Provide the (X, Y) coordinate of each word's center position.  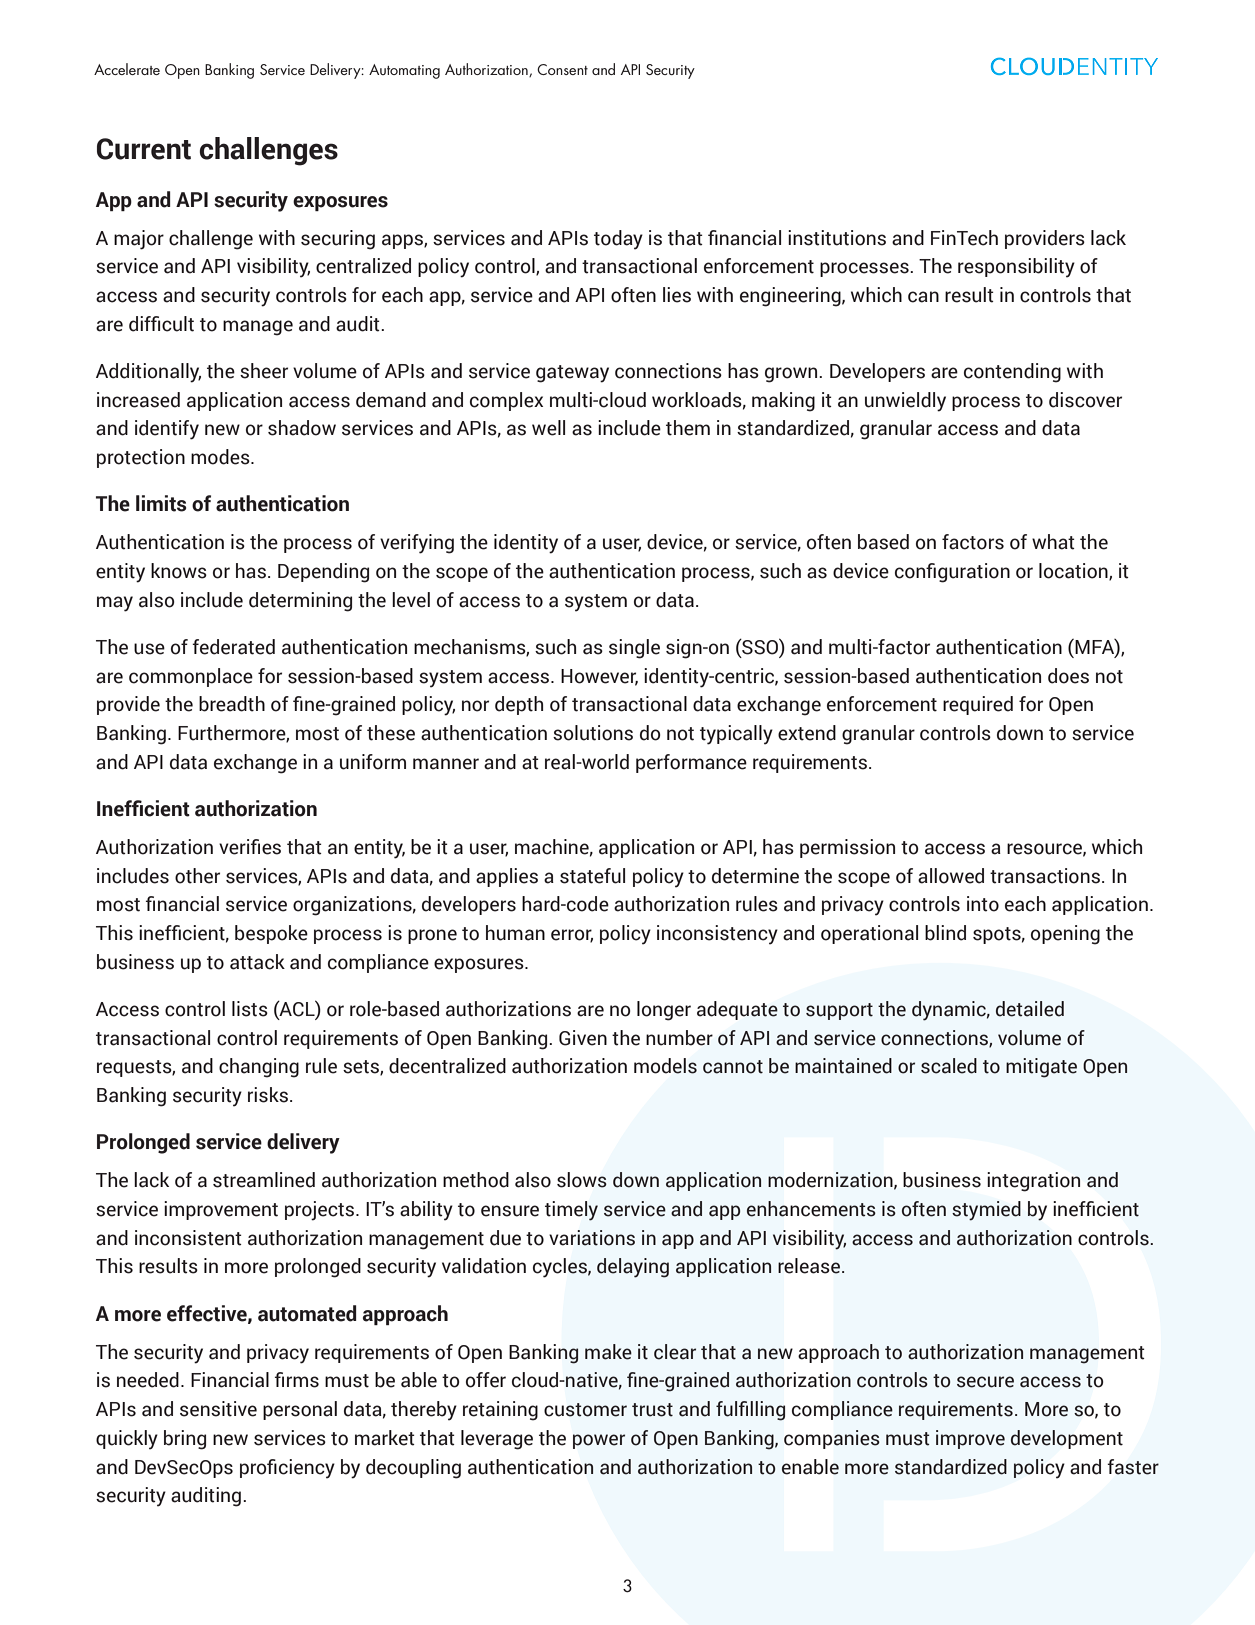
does (1068, 676)
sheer (264, 371)
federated (233, 647)
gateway (572, 374)
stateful (592, 876)
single (634, 649)
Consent (562, 69)
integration (1033, 1182)
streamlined (264, 1180)
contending (1012, 373)
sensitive (218, 1409)
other (197, 876)
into (983, 904)
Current (144, 149)
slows (582, 1180)
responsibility (1016, 268)
